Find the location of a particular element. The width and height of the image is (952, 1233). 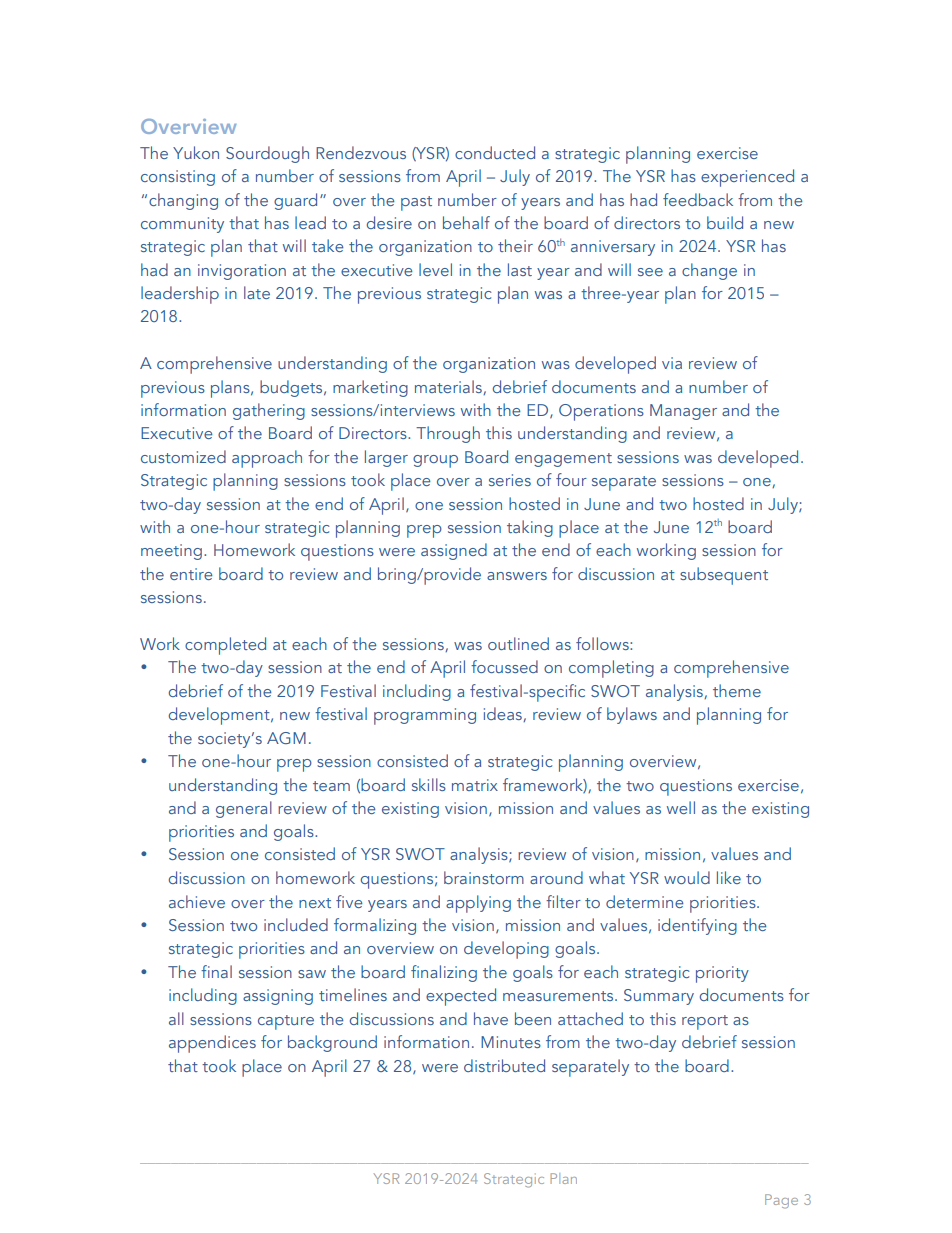

gathering is located at coordinates (269, 411).
